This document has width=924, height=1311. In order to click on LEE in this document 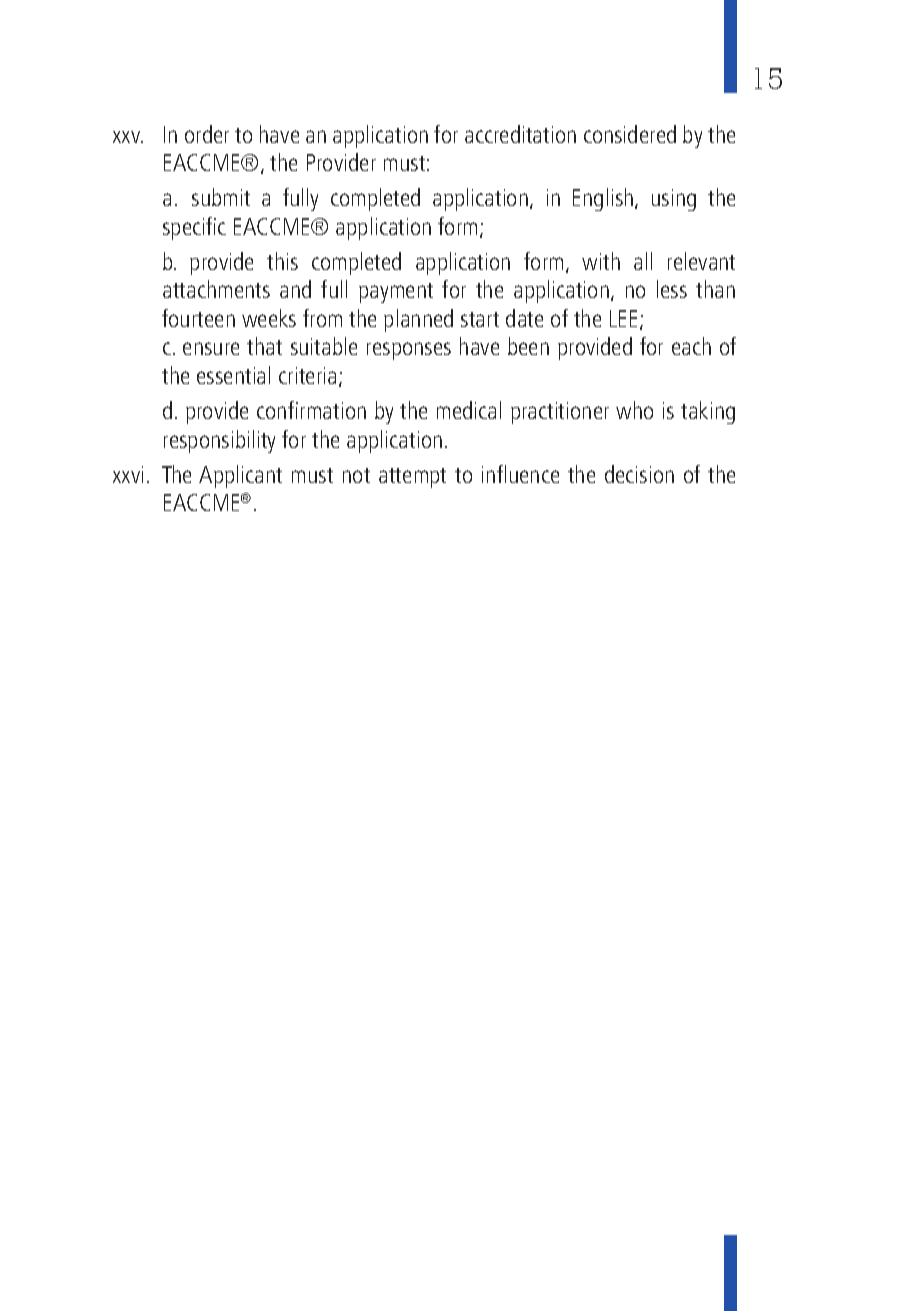, I will do `click(623, 318)`.
